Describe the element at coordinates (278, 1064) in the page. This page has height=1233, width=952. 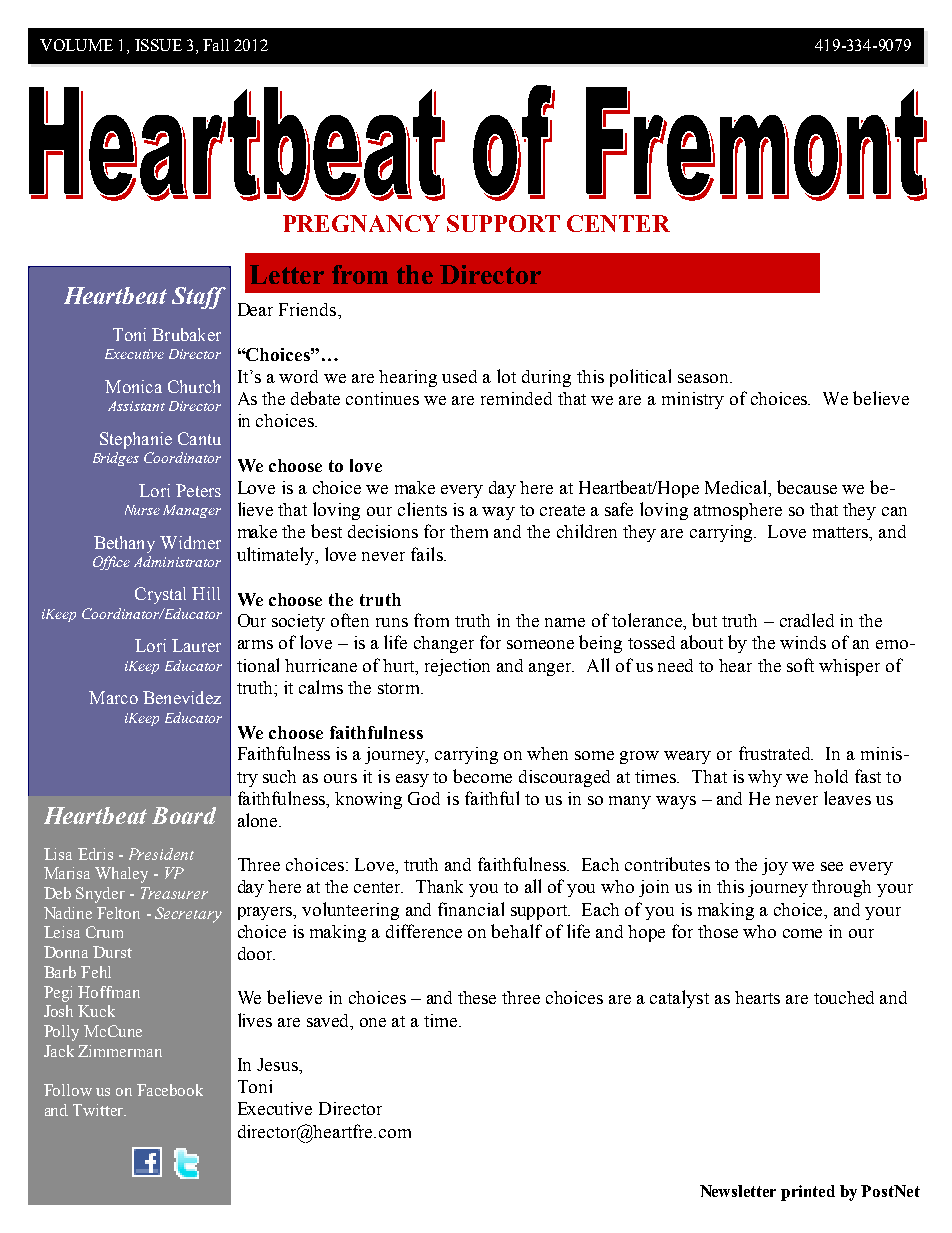
I see `Jesus` at that location.
